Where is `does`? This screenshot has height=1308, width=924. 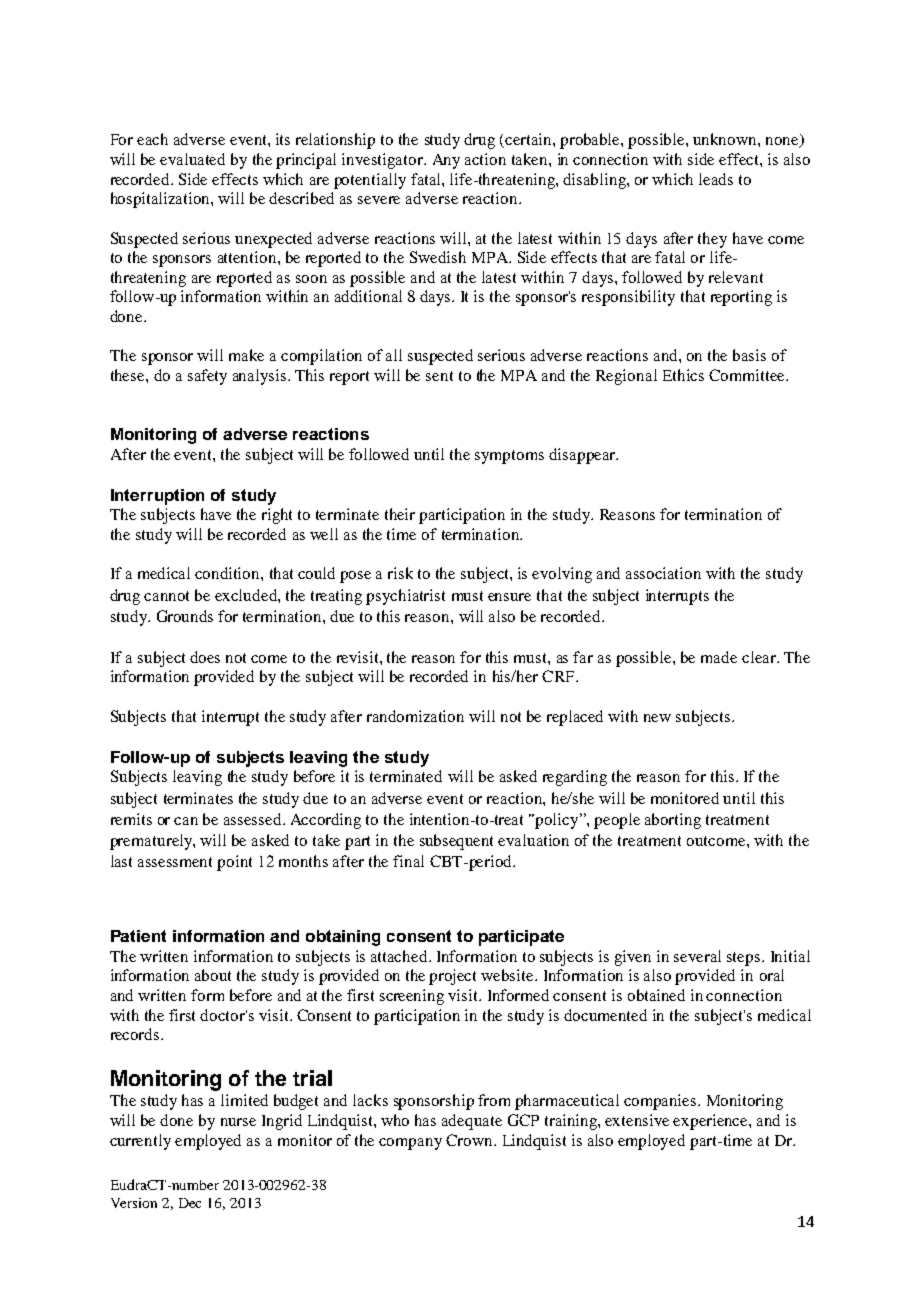
does is located at coordinates (205, 657).
